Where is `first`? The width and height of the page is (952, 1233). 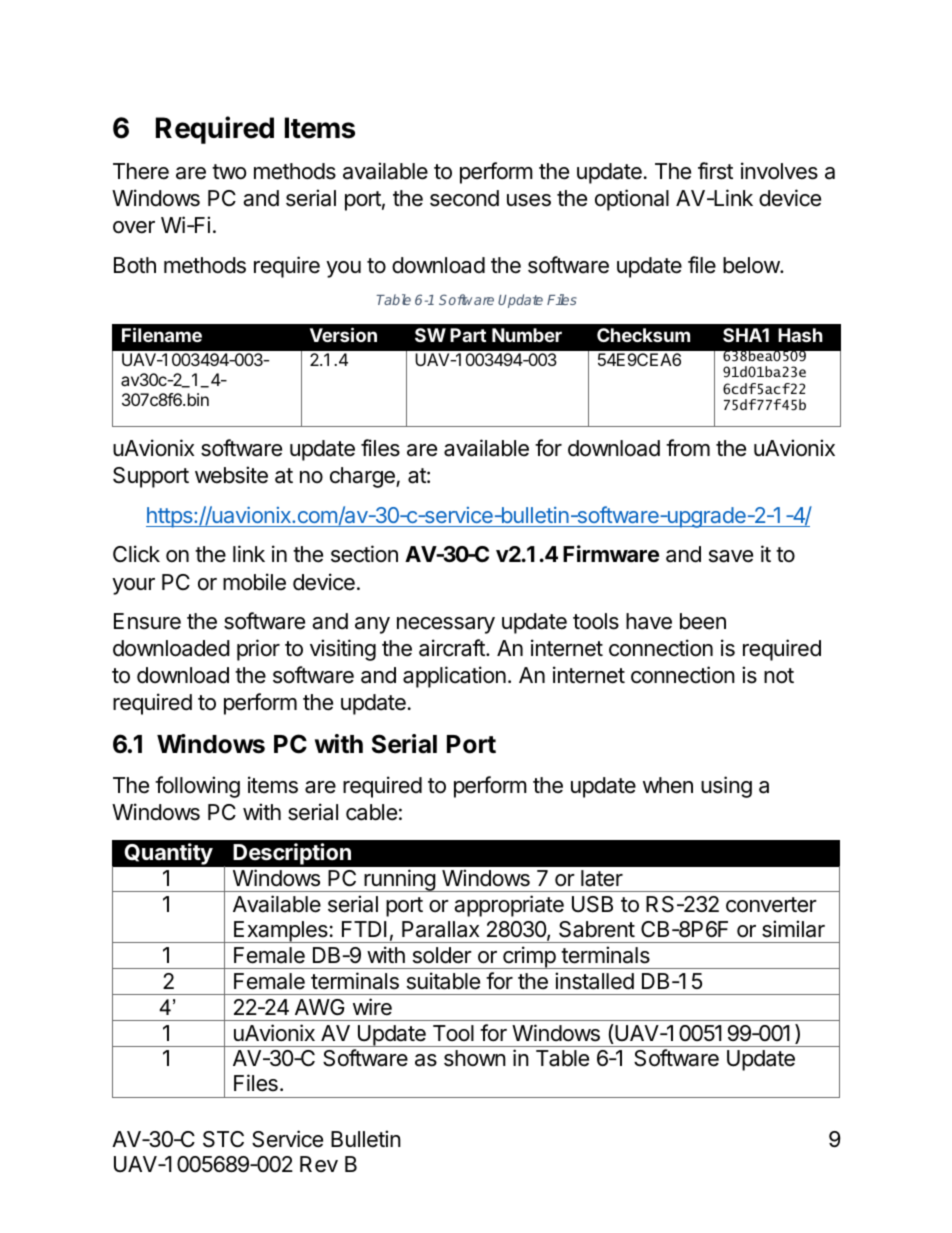 first is located at coordinates (715, 171).
